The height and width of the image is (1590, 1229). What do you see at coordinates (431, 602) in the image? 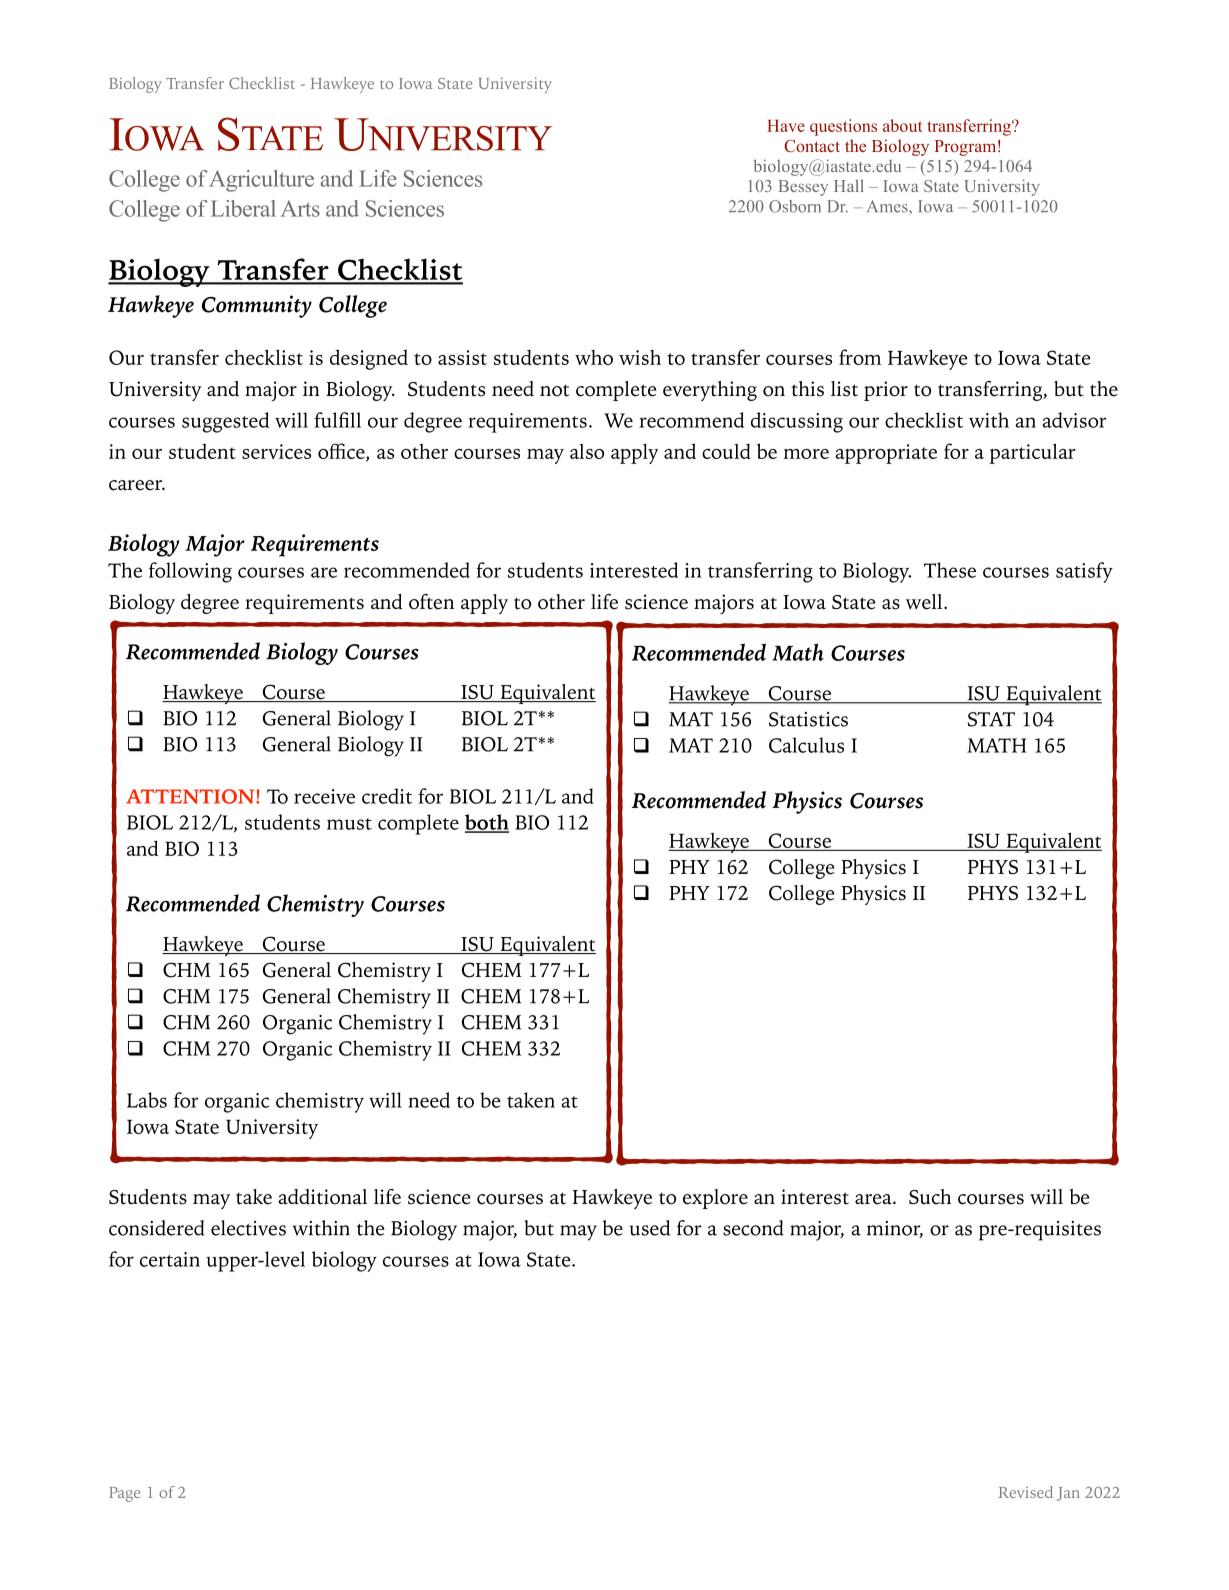
I see `often` at bounding box center [431, 602].
